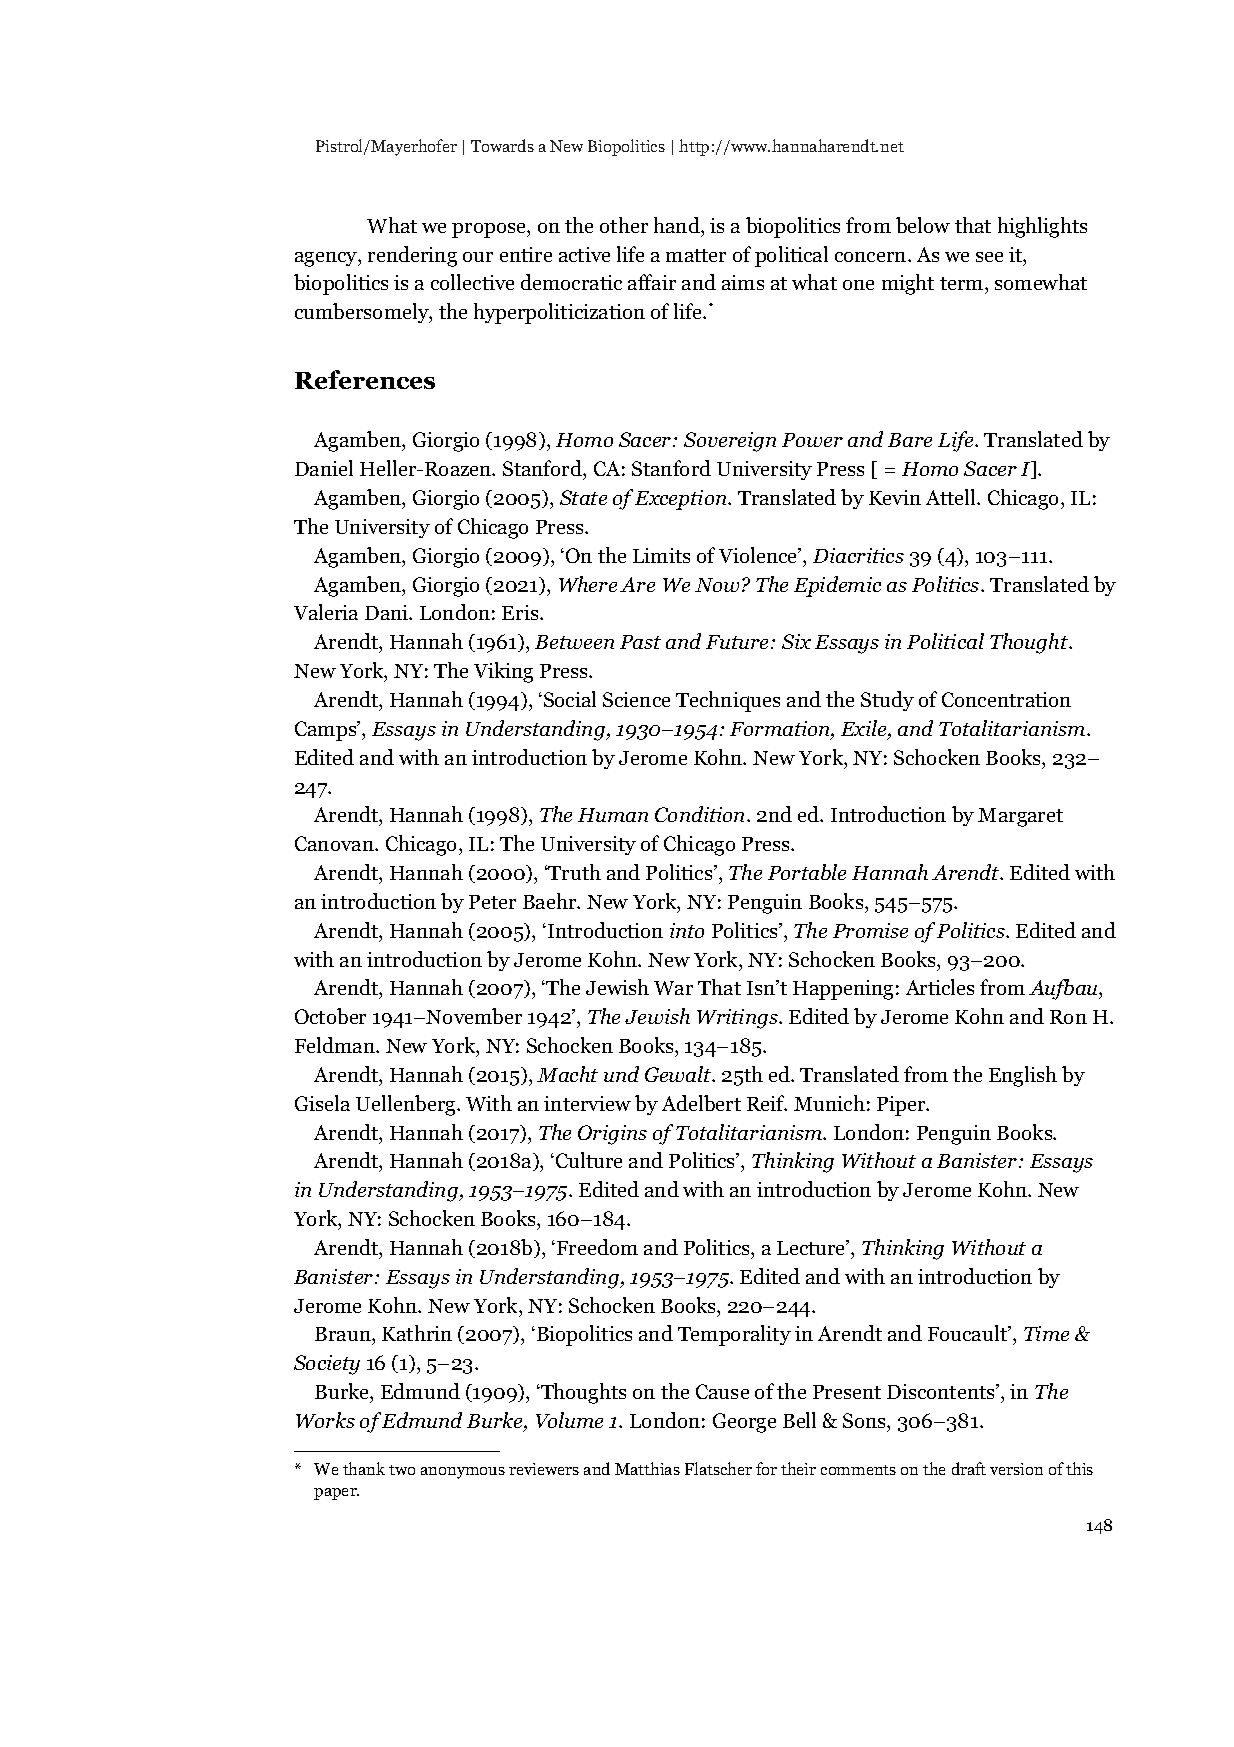  I want to click on hand, so click(678, 225).
